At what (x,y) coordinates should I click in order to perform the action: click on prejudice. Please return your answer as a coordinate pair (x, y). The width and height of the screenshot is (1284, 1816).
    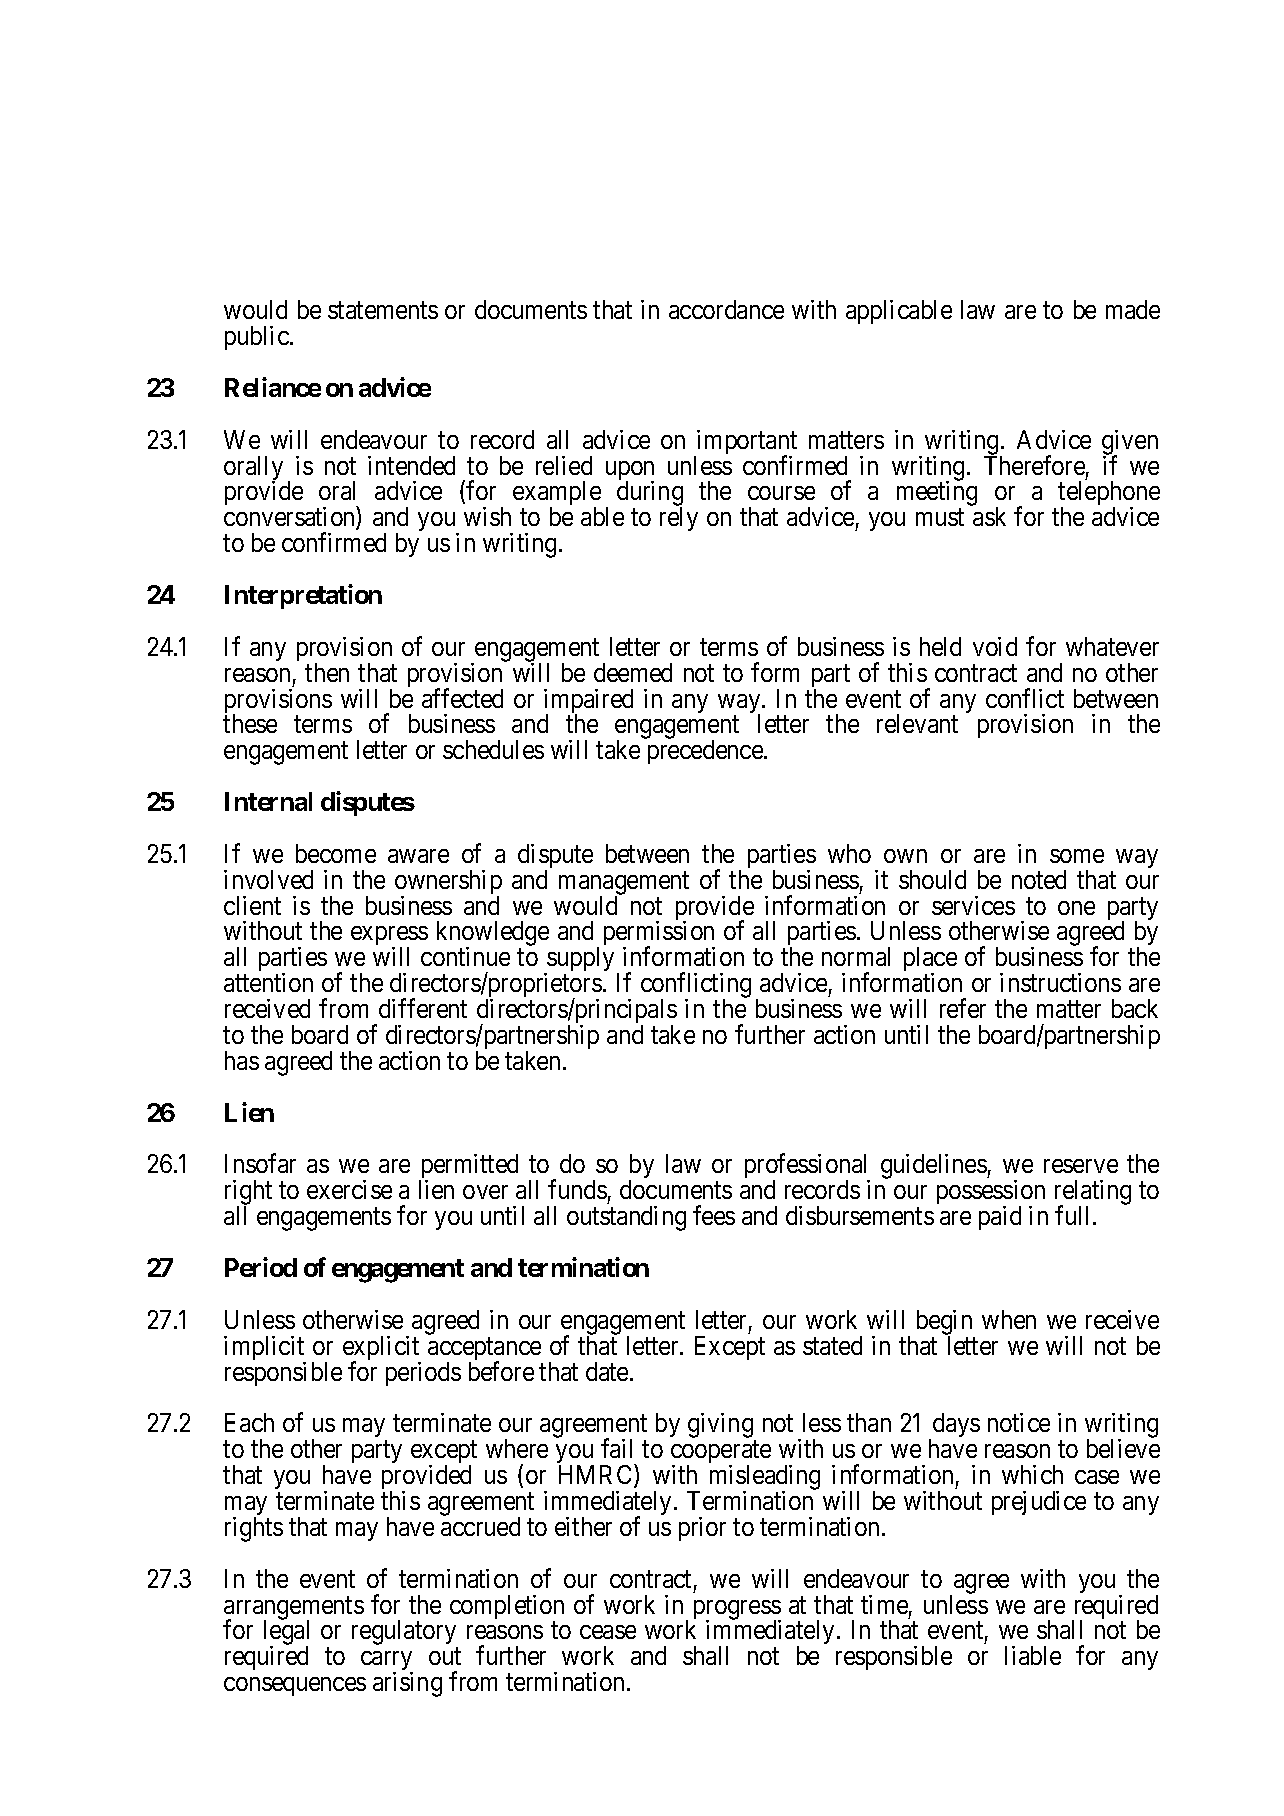
    Looking at the image, I should click on (1039, 1503).
